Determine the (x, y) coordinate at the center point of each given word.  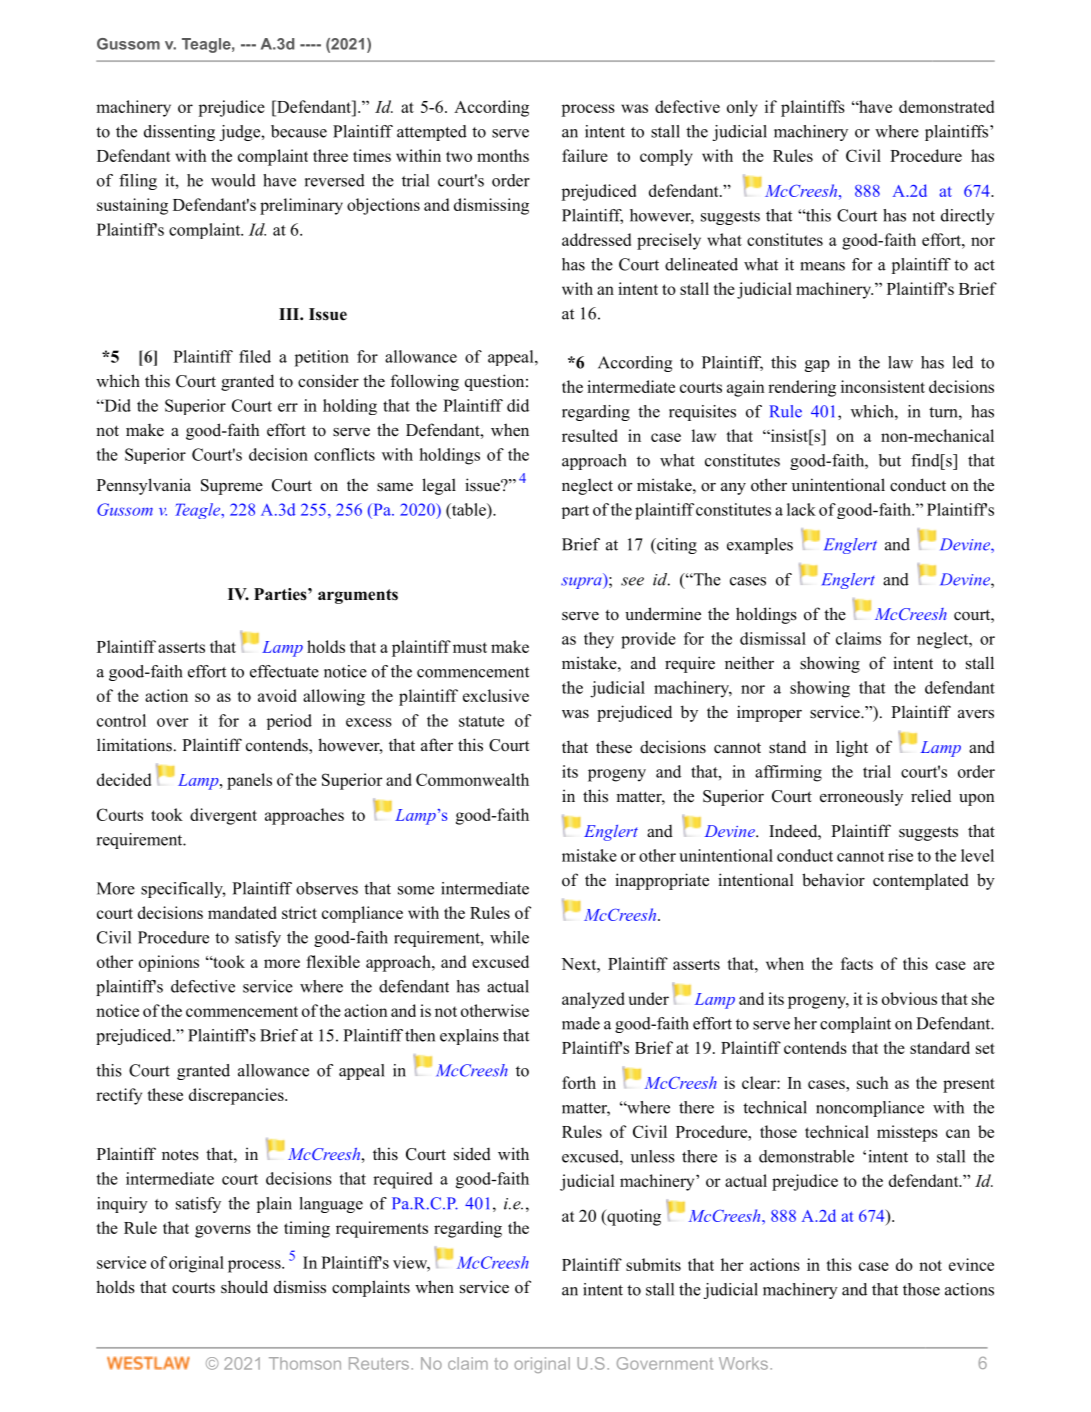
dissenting (179, 133)
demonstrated (946, 106)
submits (653, 1264)
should (244, 1287)
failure (585, 155)
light (852, 748)
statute (481, 721)
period (289, 722)
